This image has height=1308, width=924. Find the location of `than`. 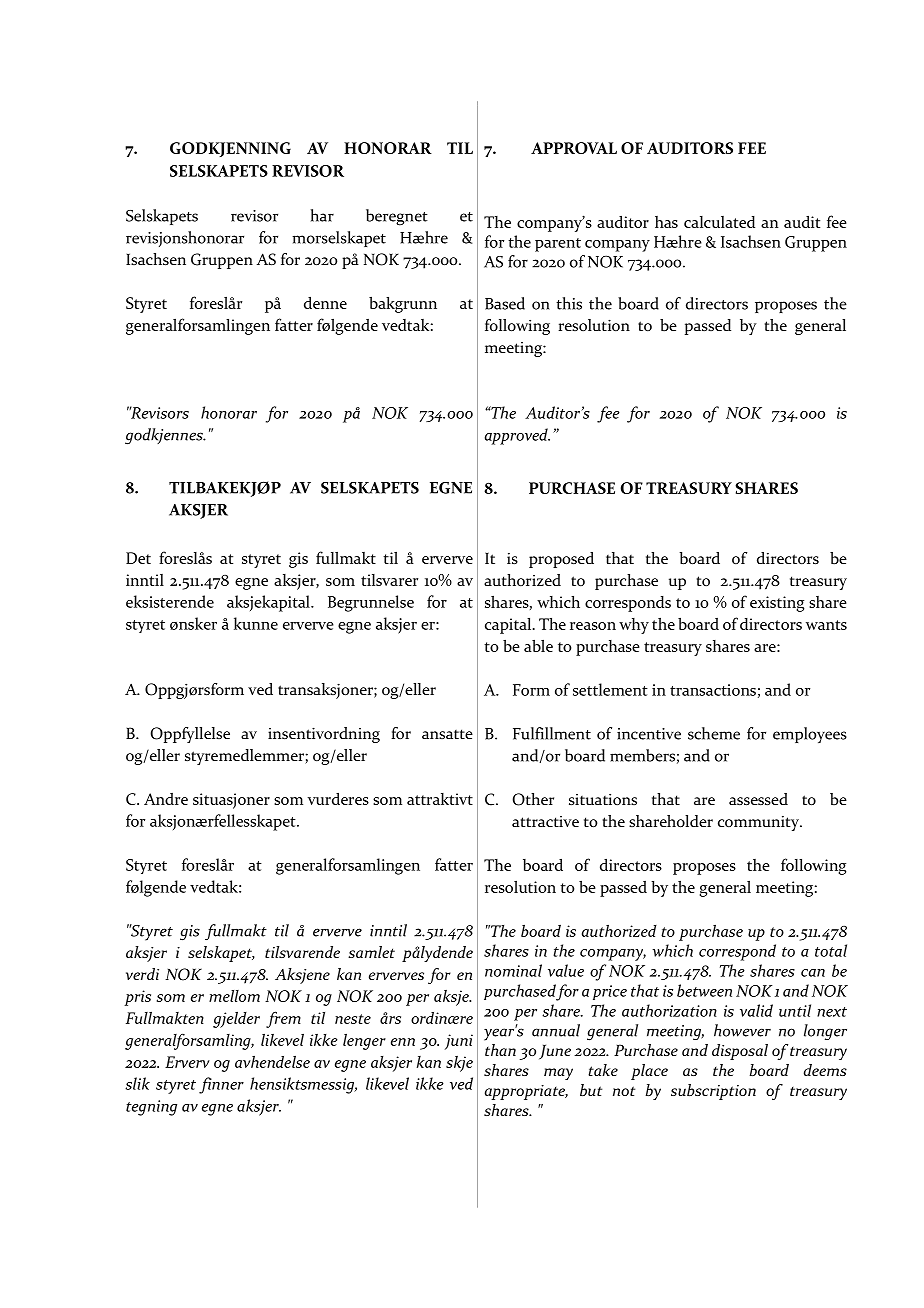

than is located at coordinates (500, 1050).
